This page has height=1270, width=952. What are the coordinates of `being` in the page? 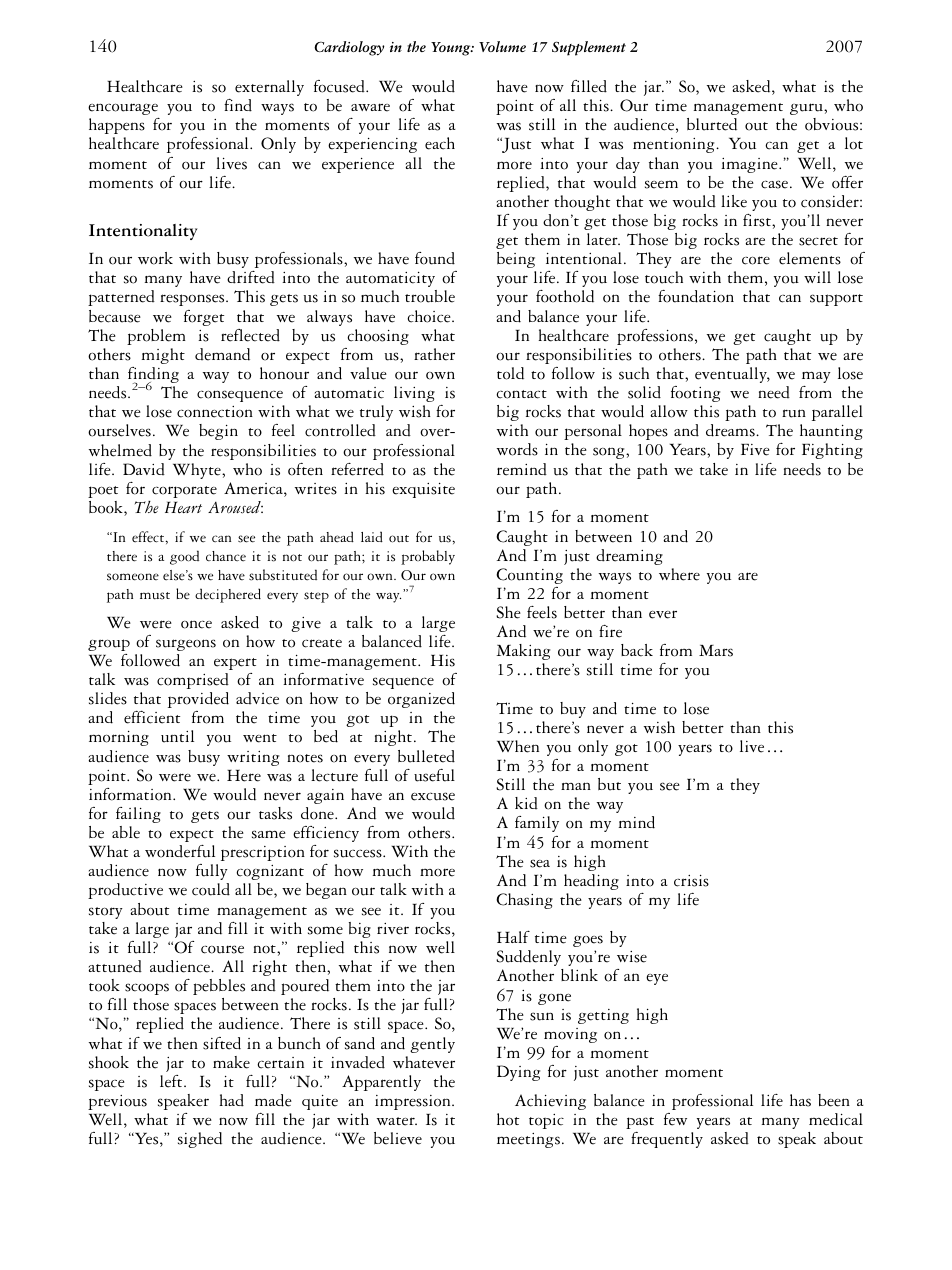 It's located at (516, 260).
